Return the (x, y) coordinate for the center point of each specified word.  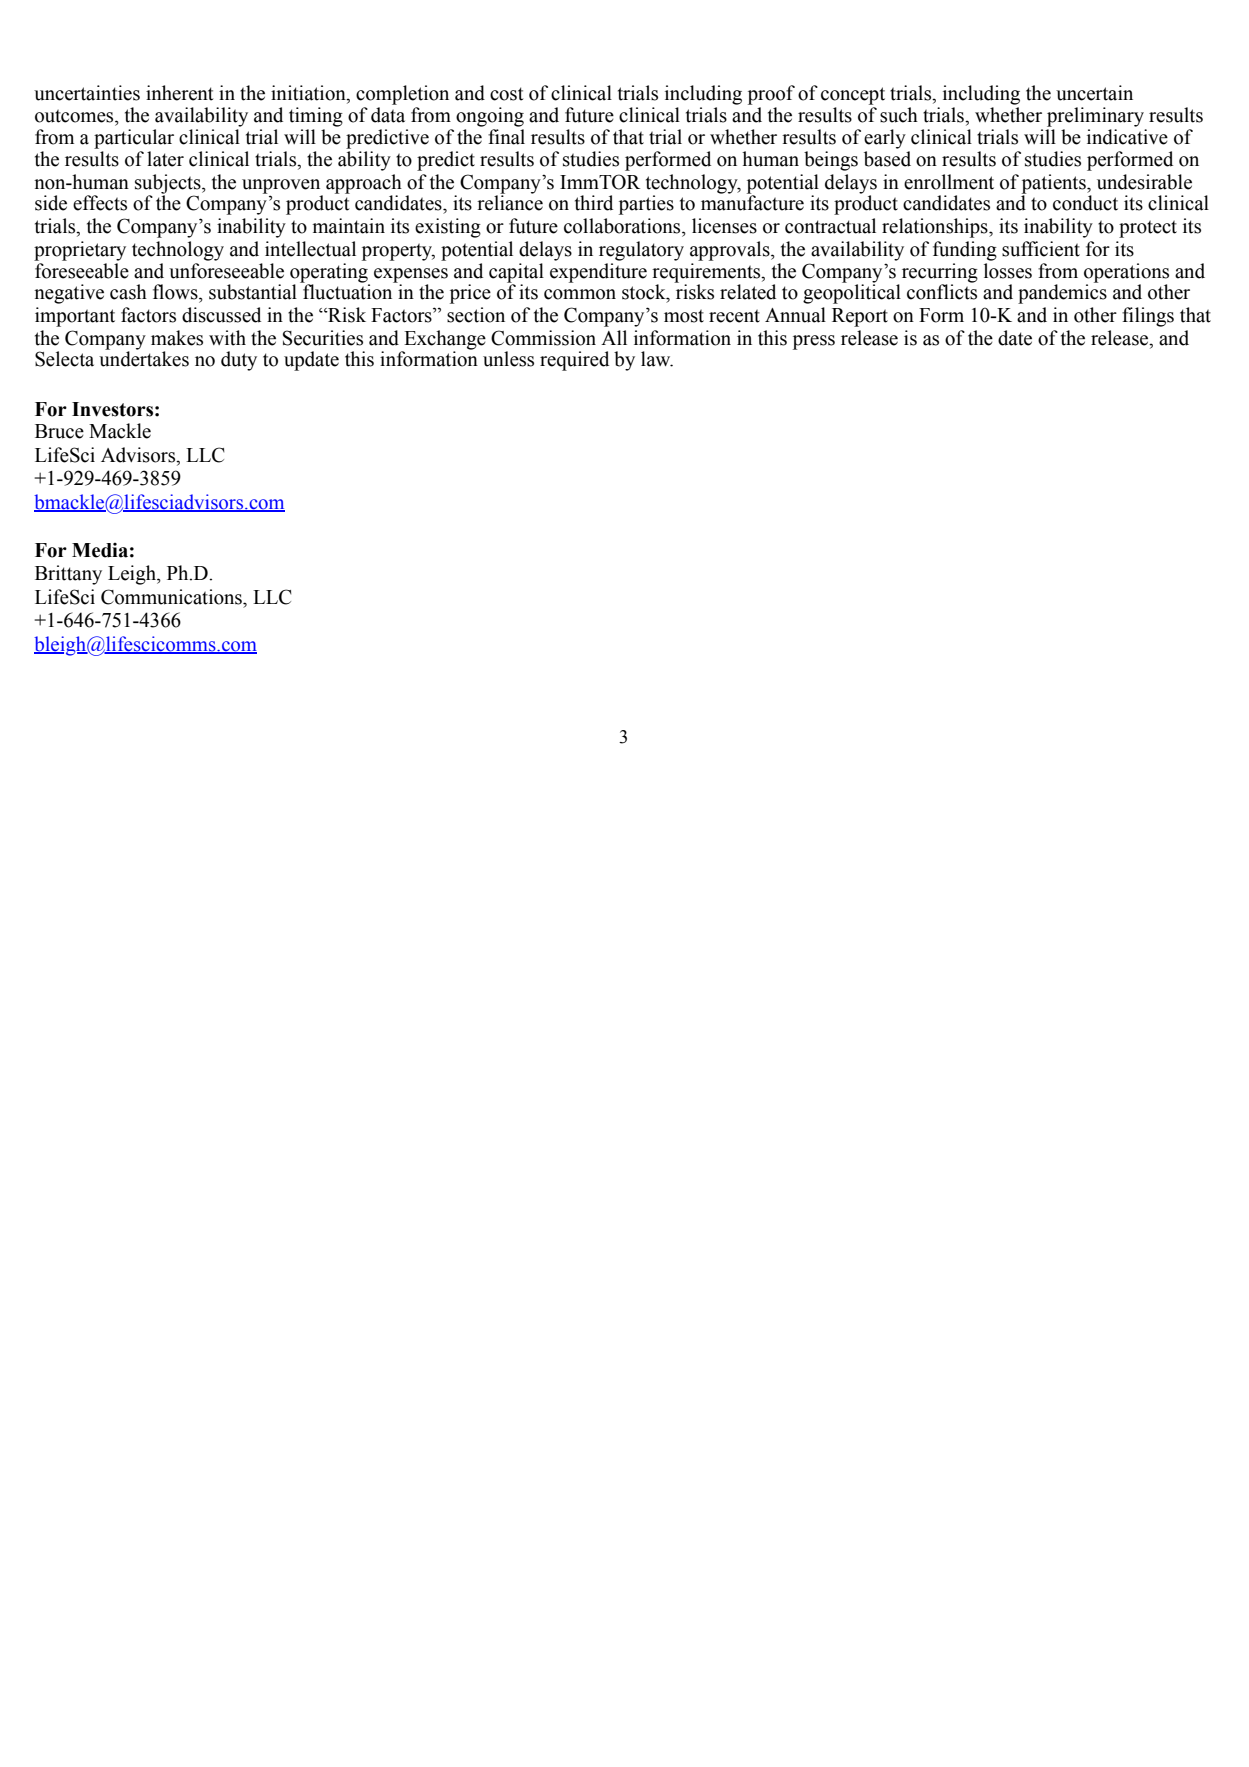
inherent (180, 93)
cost (507, 94)
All (614, 337)
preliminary (1095, 117)
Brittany (68, 575)
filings (1148, 317)
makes (177, 338)
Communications (172, 597)
